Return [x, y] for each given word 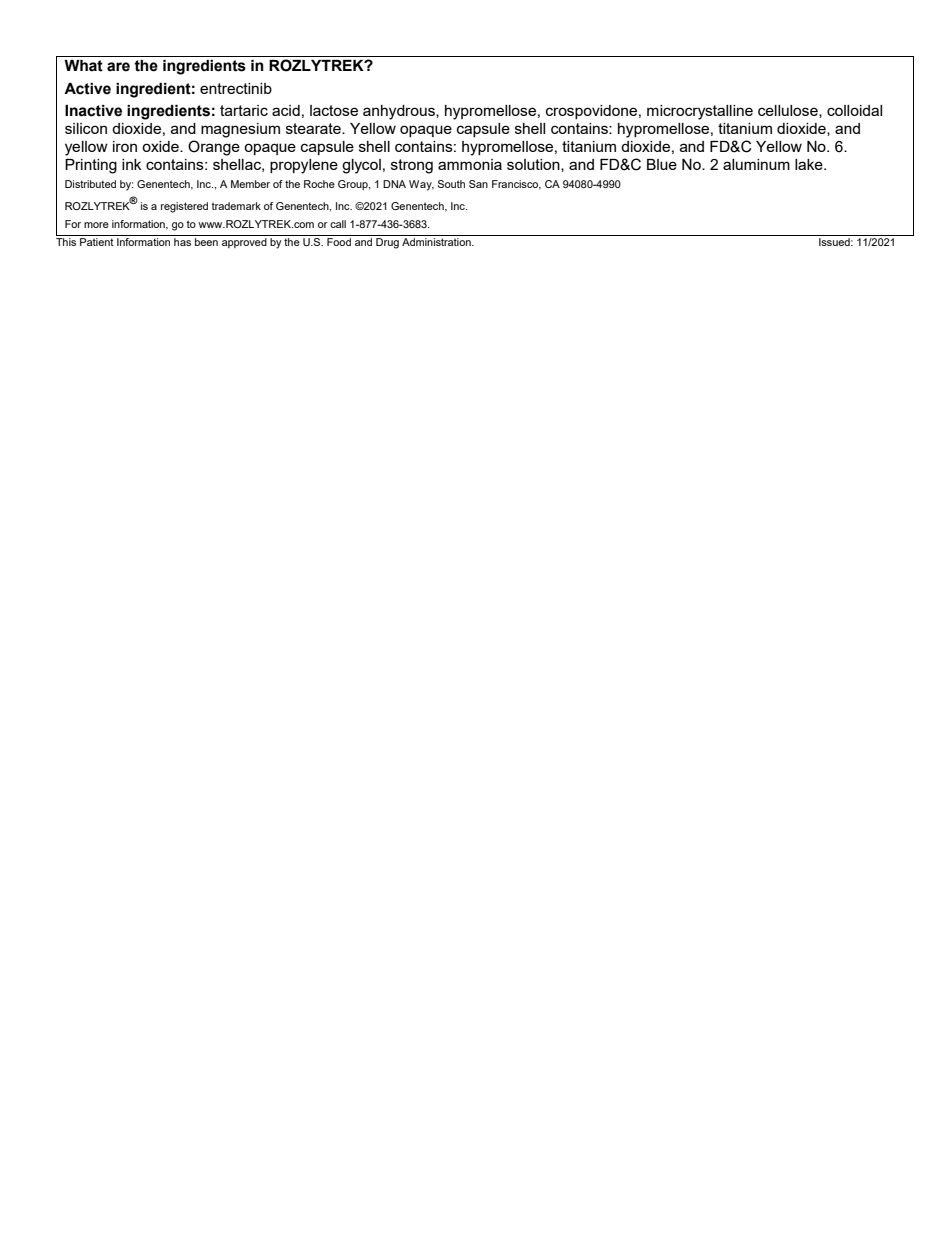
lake [810, 164]
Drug [387, 243]
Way [421, 185]
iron [125, 146]
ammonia [470, 164]
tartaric [244, 110]
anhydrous [400, 112]
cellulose [789, 111]
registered [184, 207]
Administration [437, 242]
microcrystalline [700, 112]
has [182, 242]
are [118, 67]
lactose [334, 110]
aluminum [756, 164]
